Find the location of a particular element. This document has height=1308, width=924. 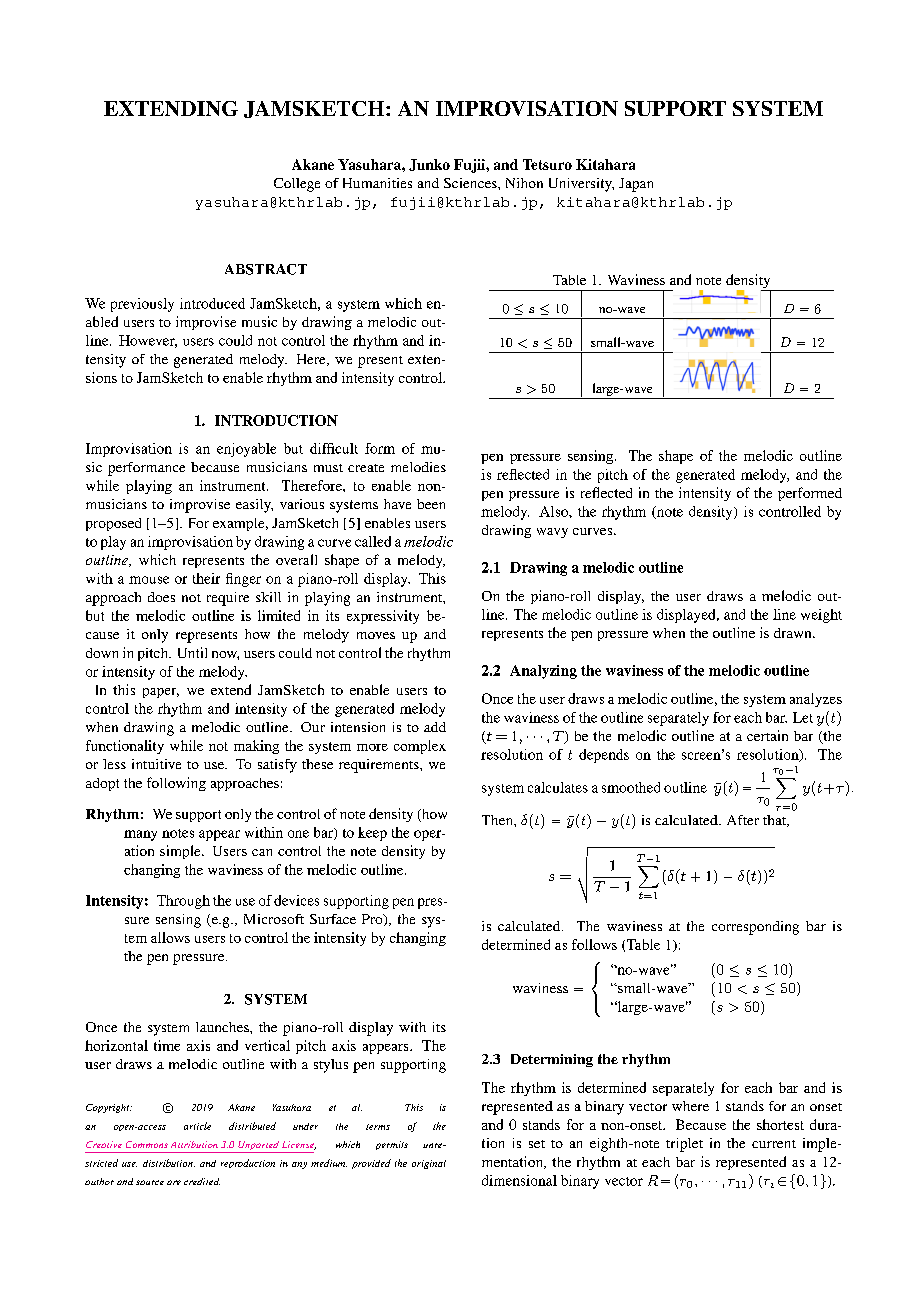

been is located at coordinates (431, 504).
